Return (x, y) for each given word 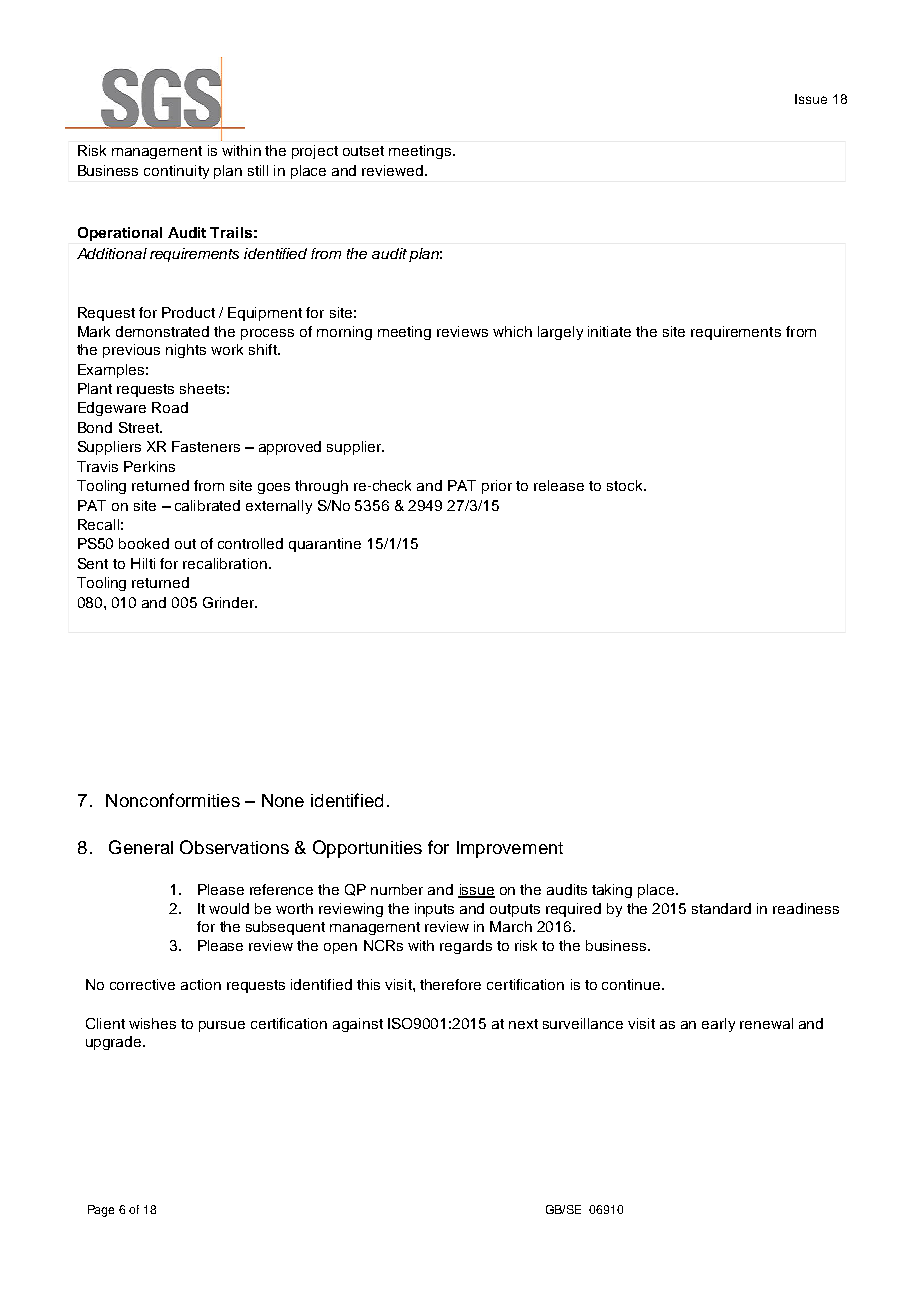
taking (612, 891)
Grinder (229, 602)
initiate (609, 331)
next (523, 1024)
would (229, 908)
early (718, 1025)
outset (363, 151)
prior (497, 487)
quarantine (325, 545)
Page (101, 1211)
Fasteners (206, 446)
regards (466, 947)
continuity (176, 172)
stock (626, 485)
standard (721, 908)
